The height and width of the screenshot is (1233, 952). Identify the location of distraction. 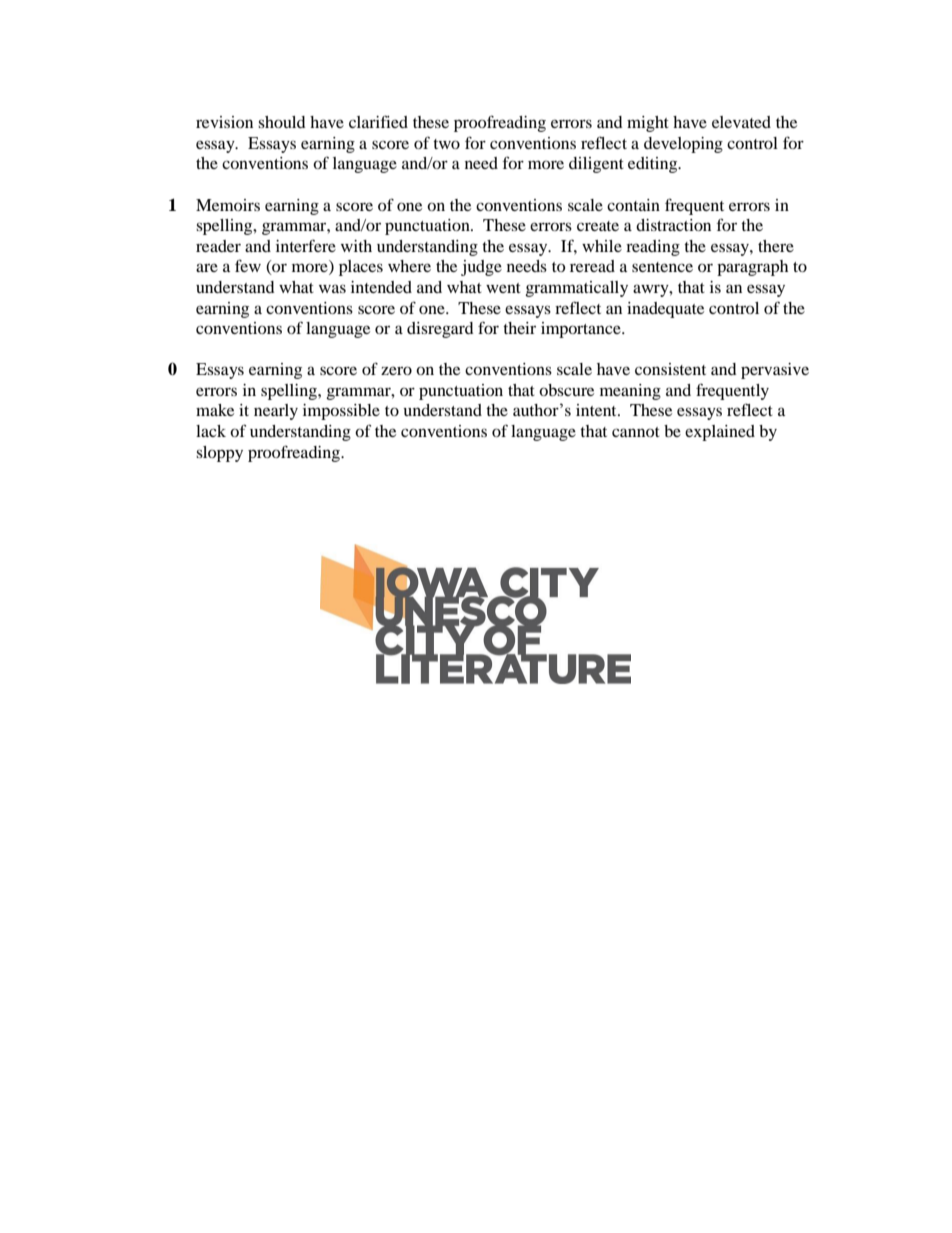
(673, 225).
